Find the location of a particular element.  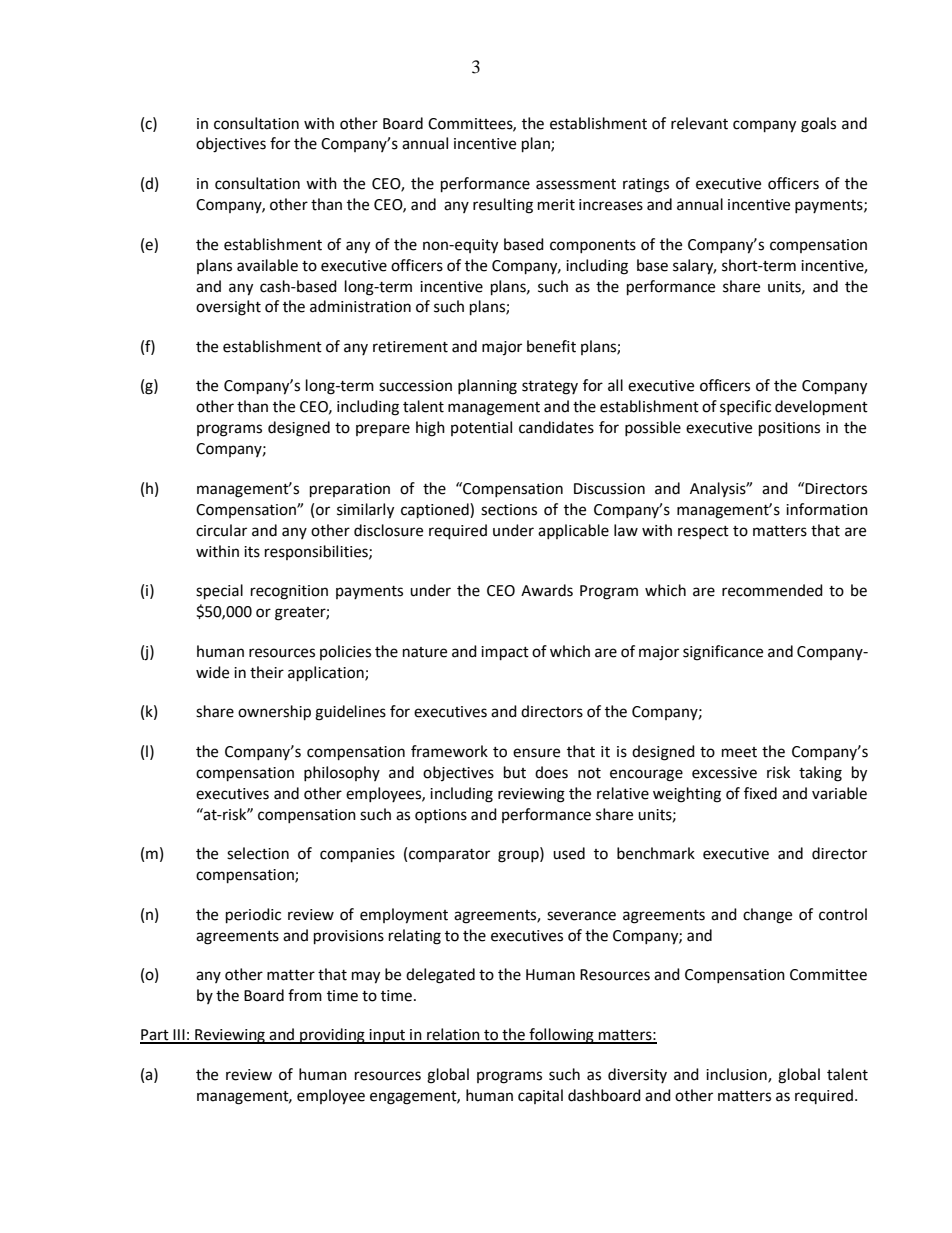

resulting is located at coordinates (503, 206).
